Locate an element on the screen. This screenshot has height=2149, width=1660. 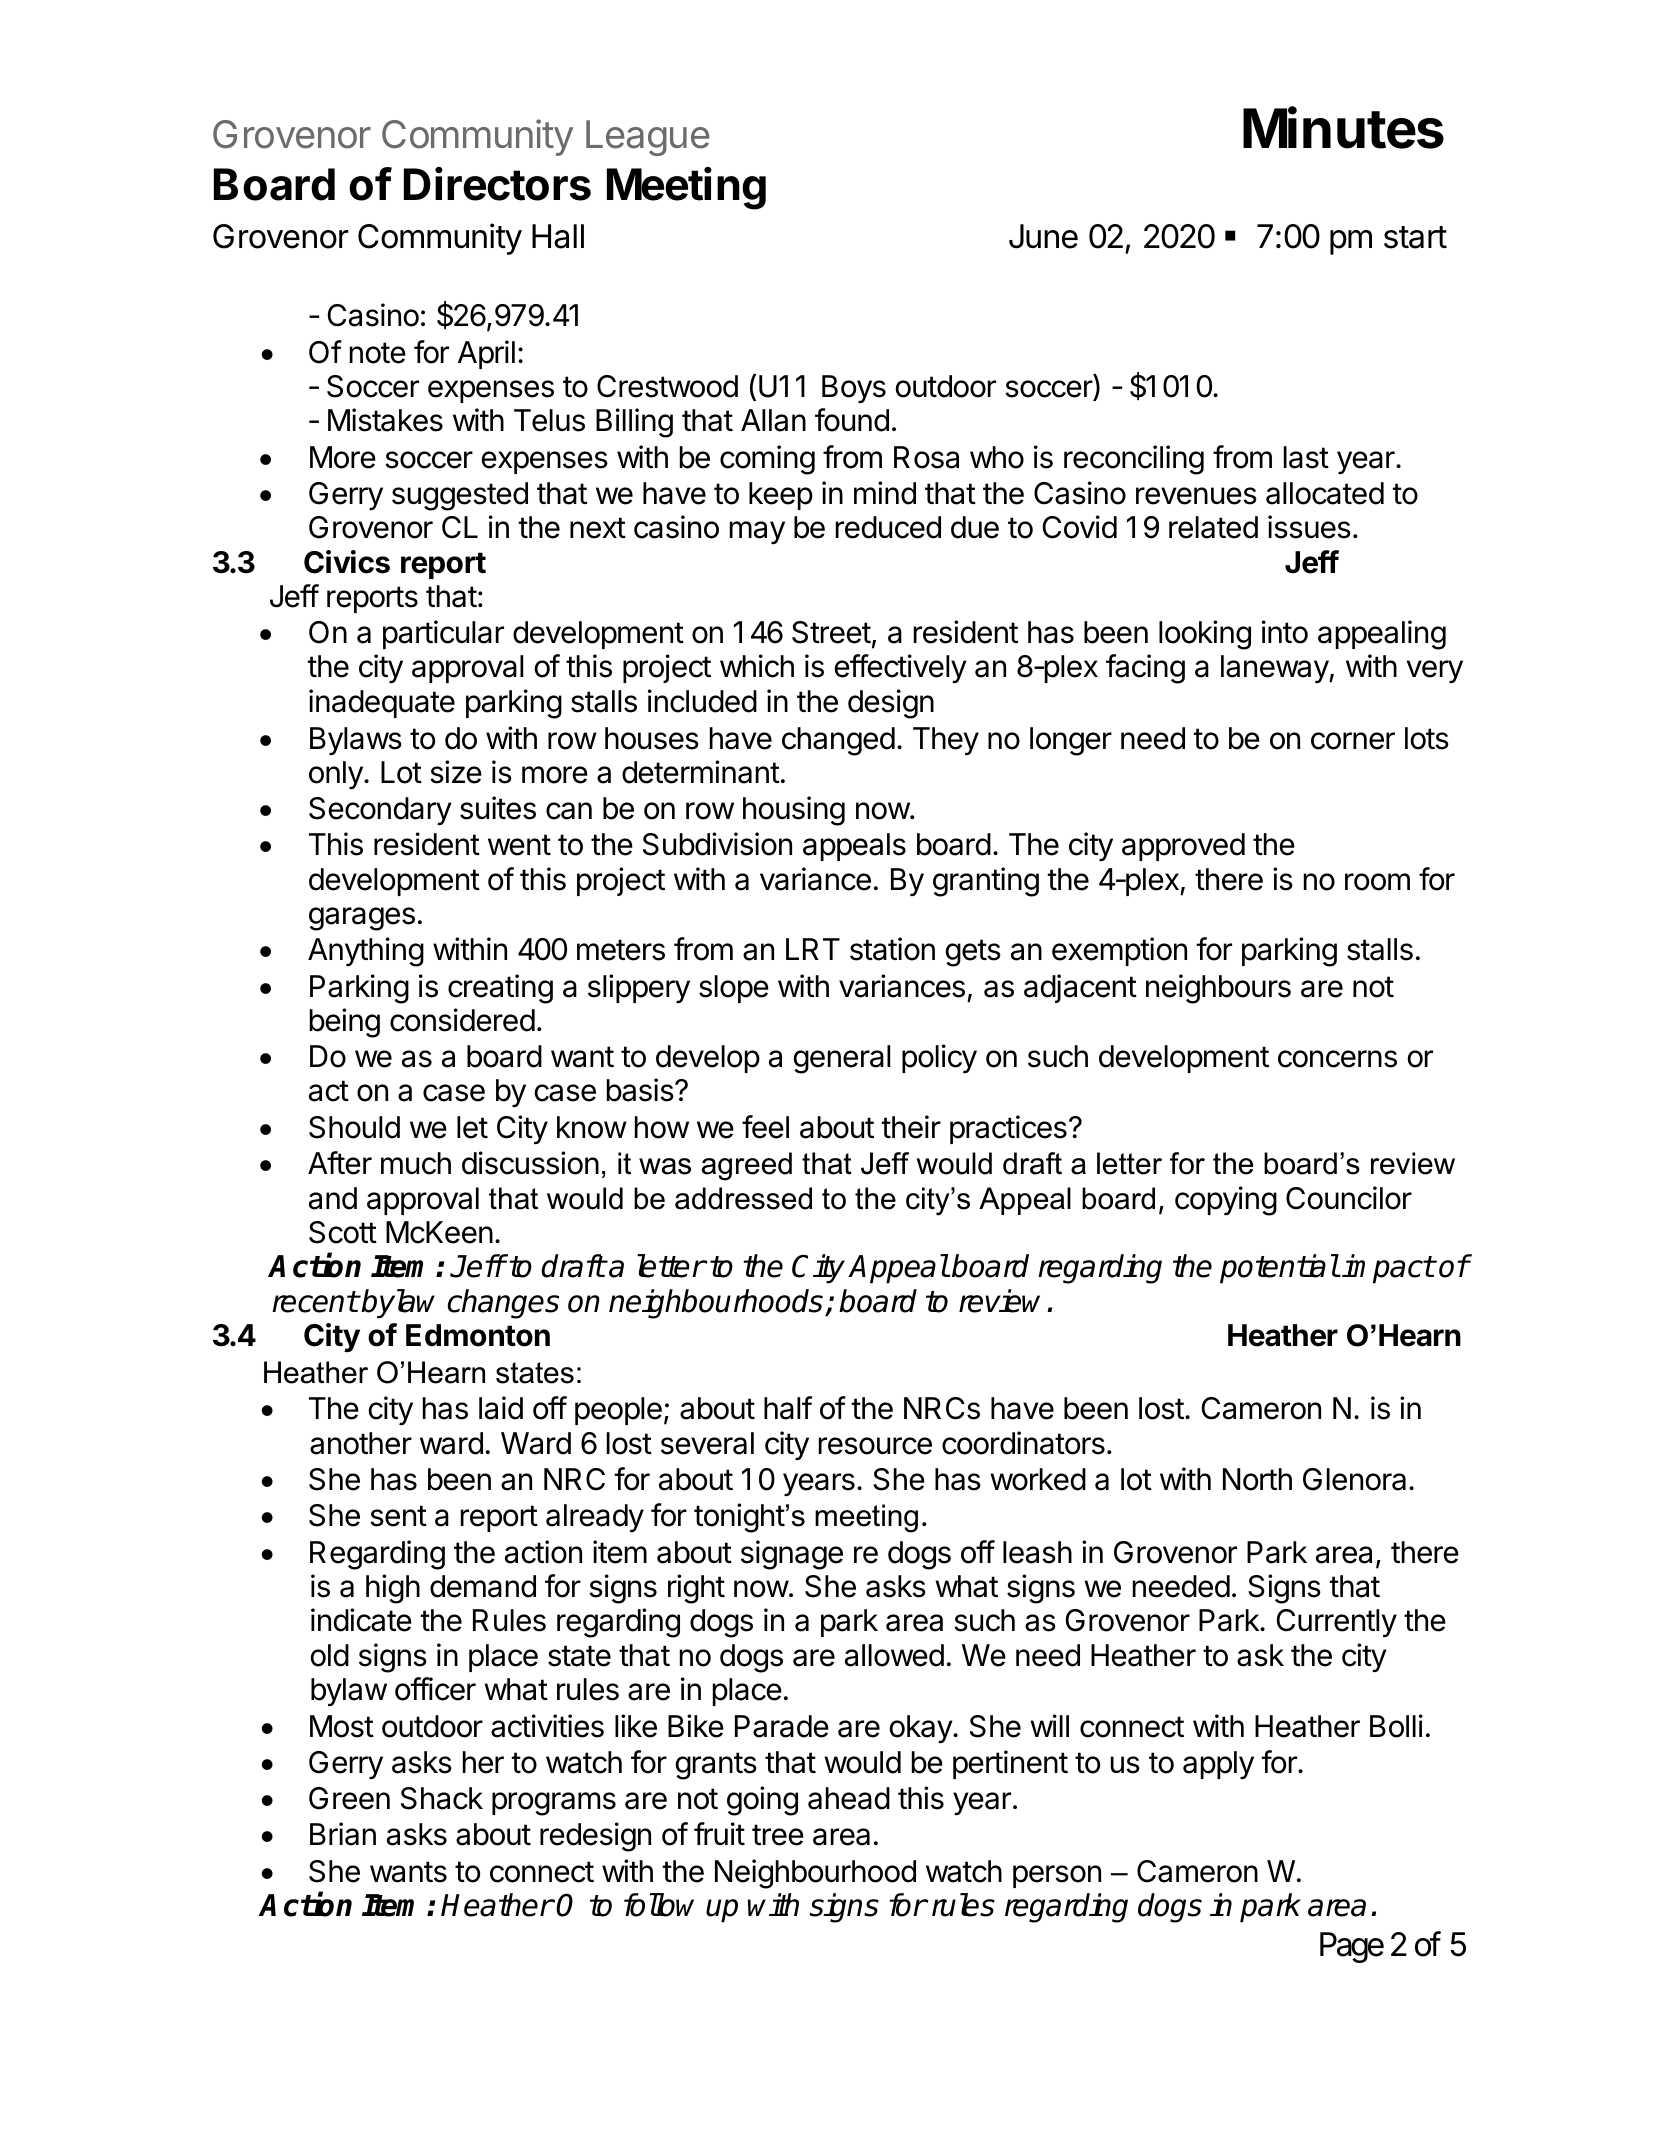
ahead is located at coordinates (849, 1798).
